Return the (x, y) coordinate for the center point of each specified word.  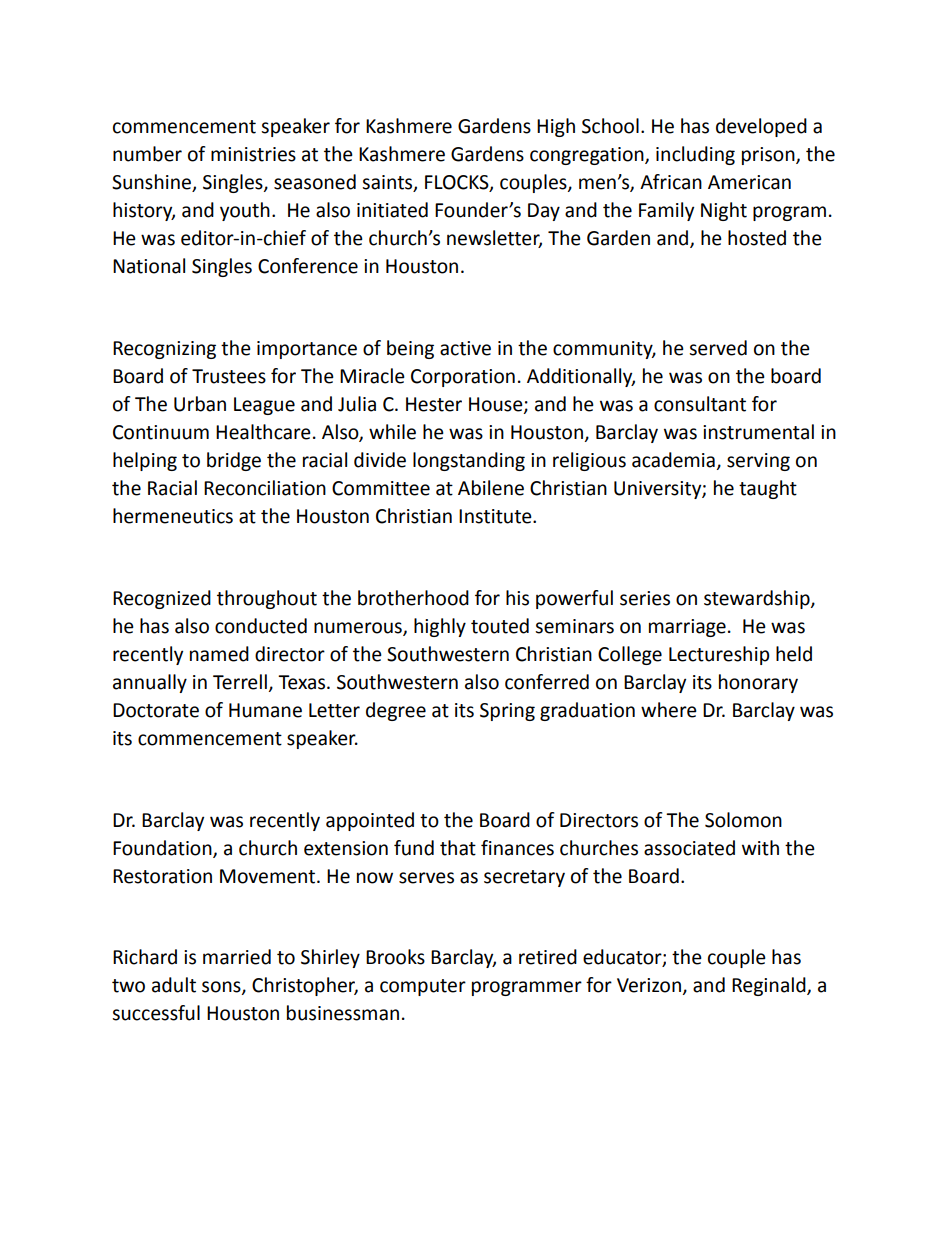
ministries (253, 154)
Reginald (770, 986)
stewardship (758, 599)
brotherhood (413, 598)
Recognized (162, 599)
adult (174, 985)
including (695, 155)
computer (423, 987)
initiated (392, 210)
